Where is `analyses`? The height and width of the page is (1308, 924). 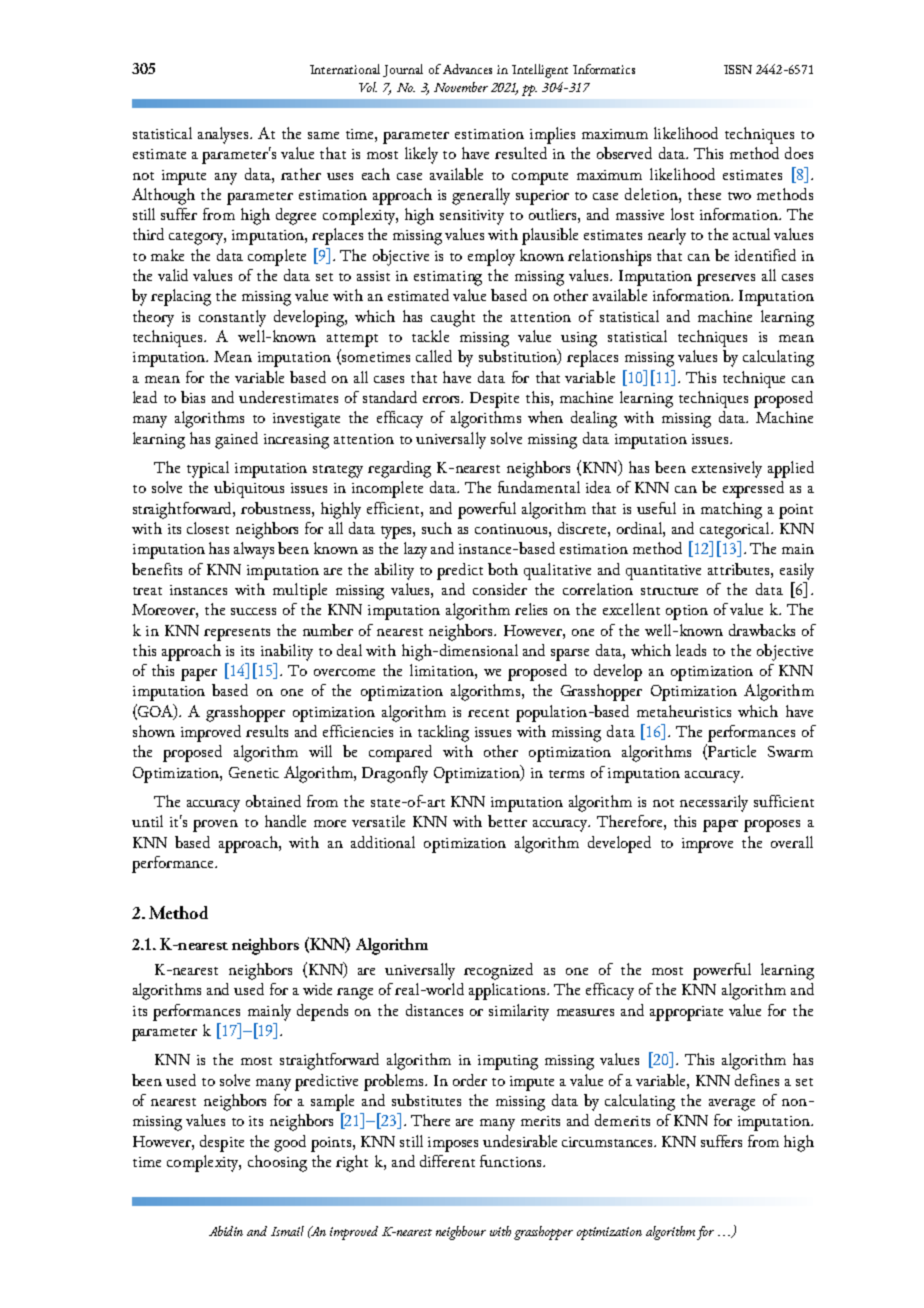 analyses is located at coordinates (225, 135).
